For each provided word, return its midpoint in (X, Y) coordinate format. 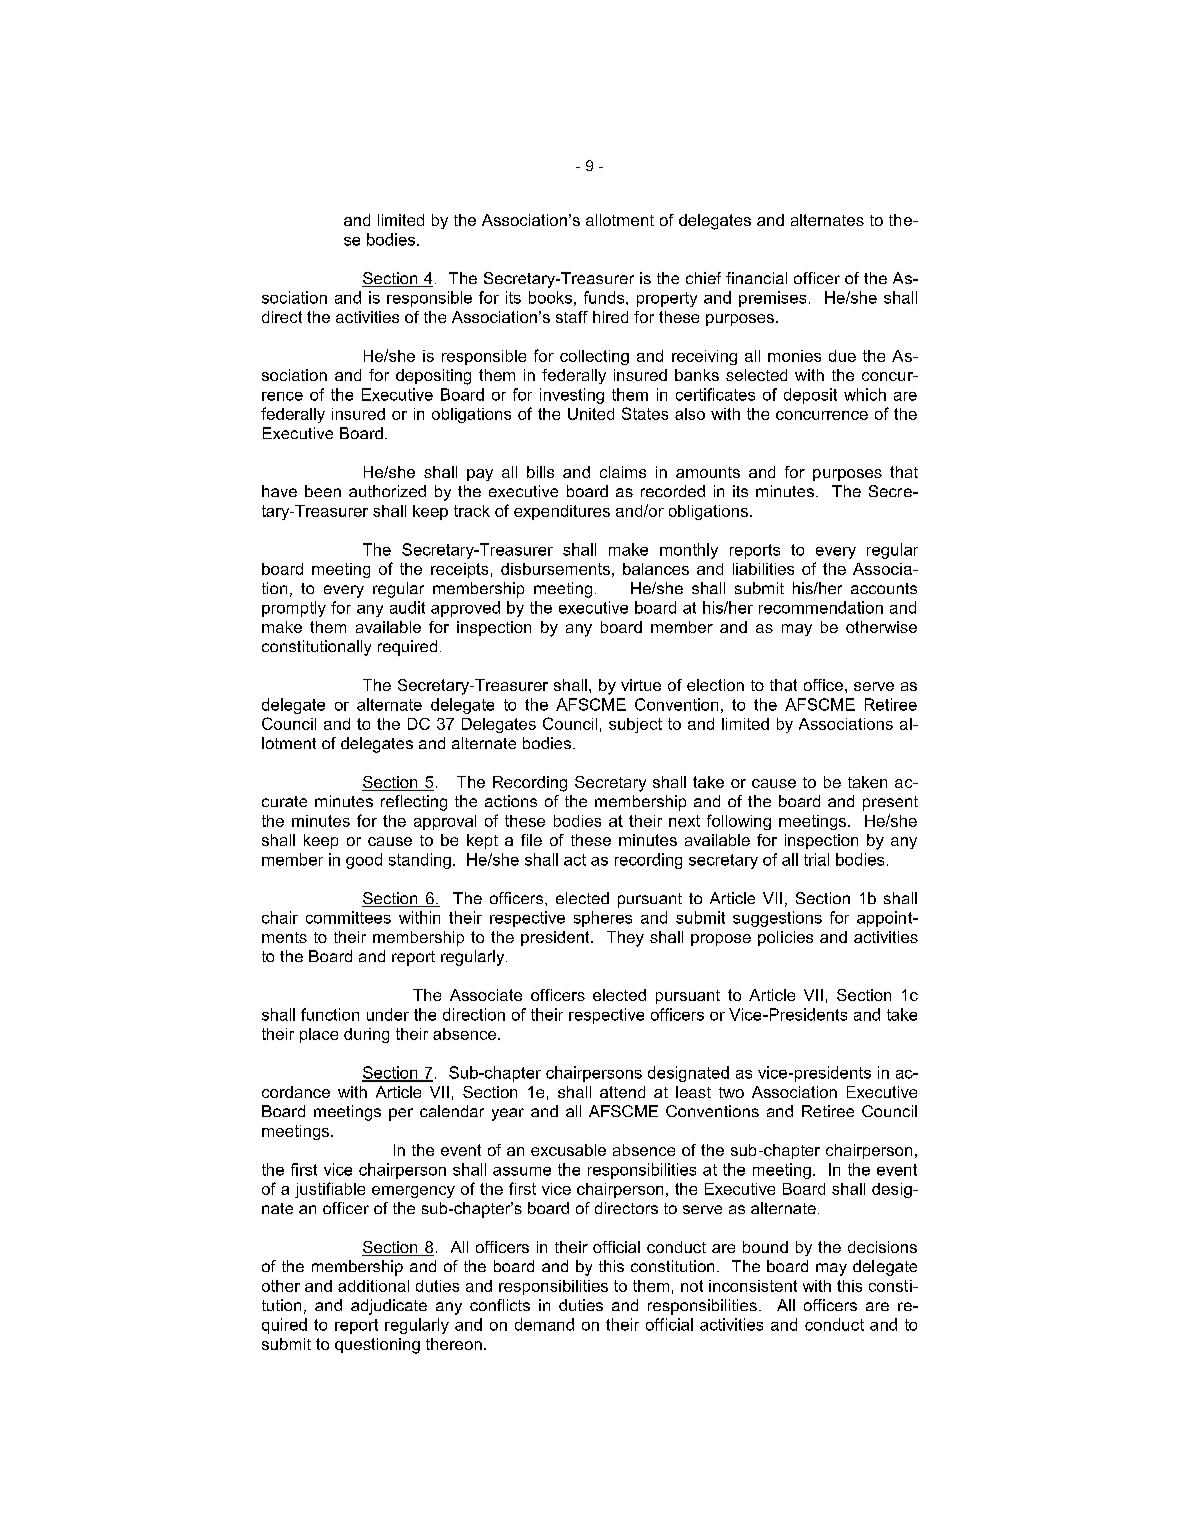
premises (772, 299)
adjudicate (389, 1307)
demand (544, 1324)
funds (605, 297)
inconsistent (753, 1286)
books (550, 297)
